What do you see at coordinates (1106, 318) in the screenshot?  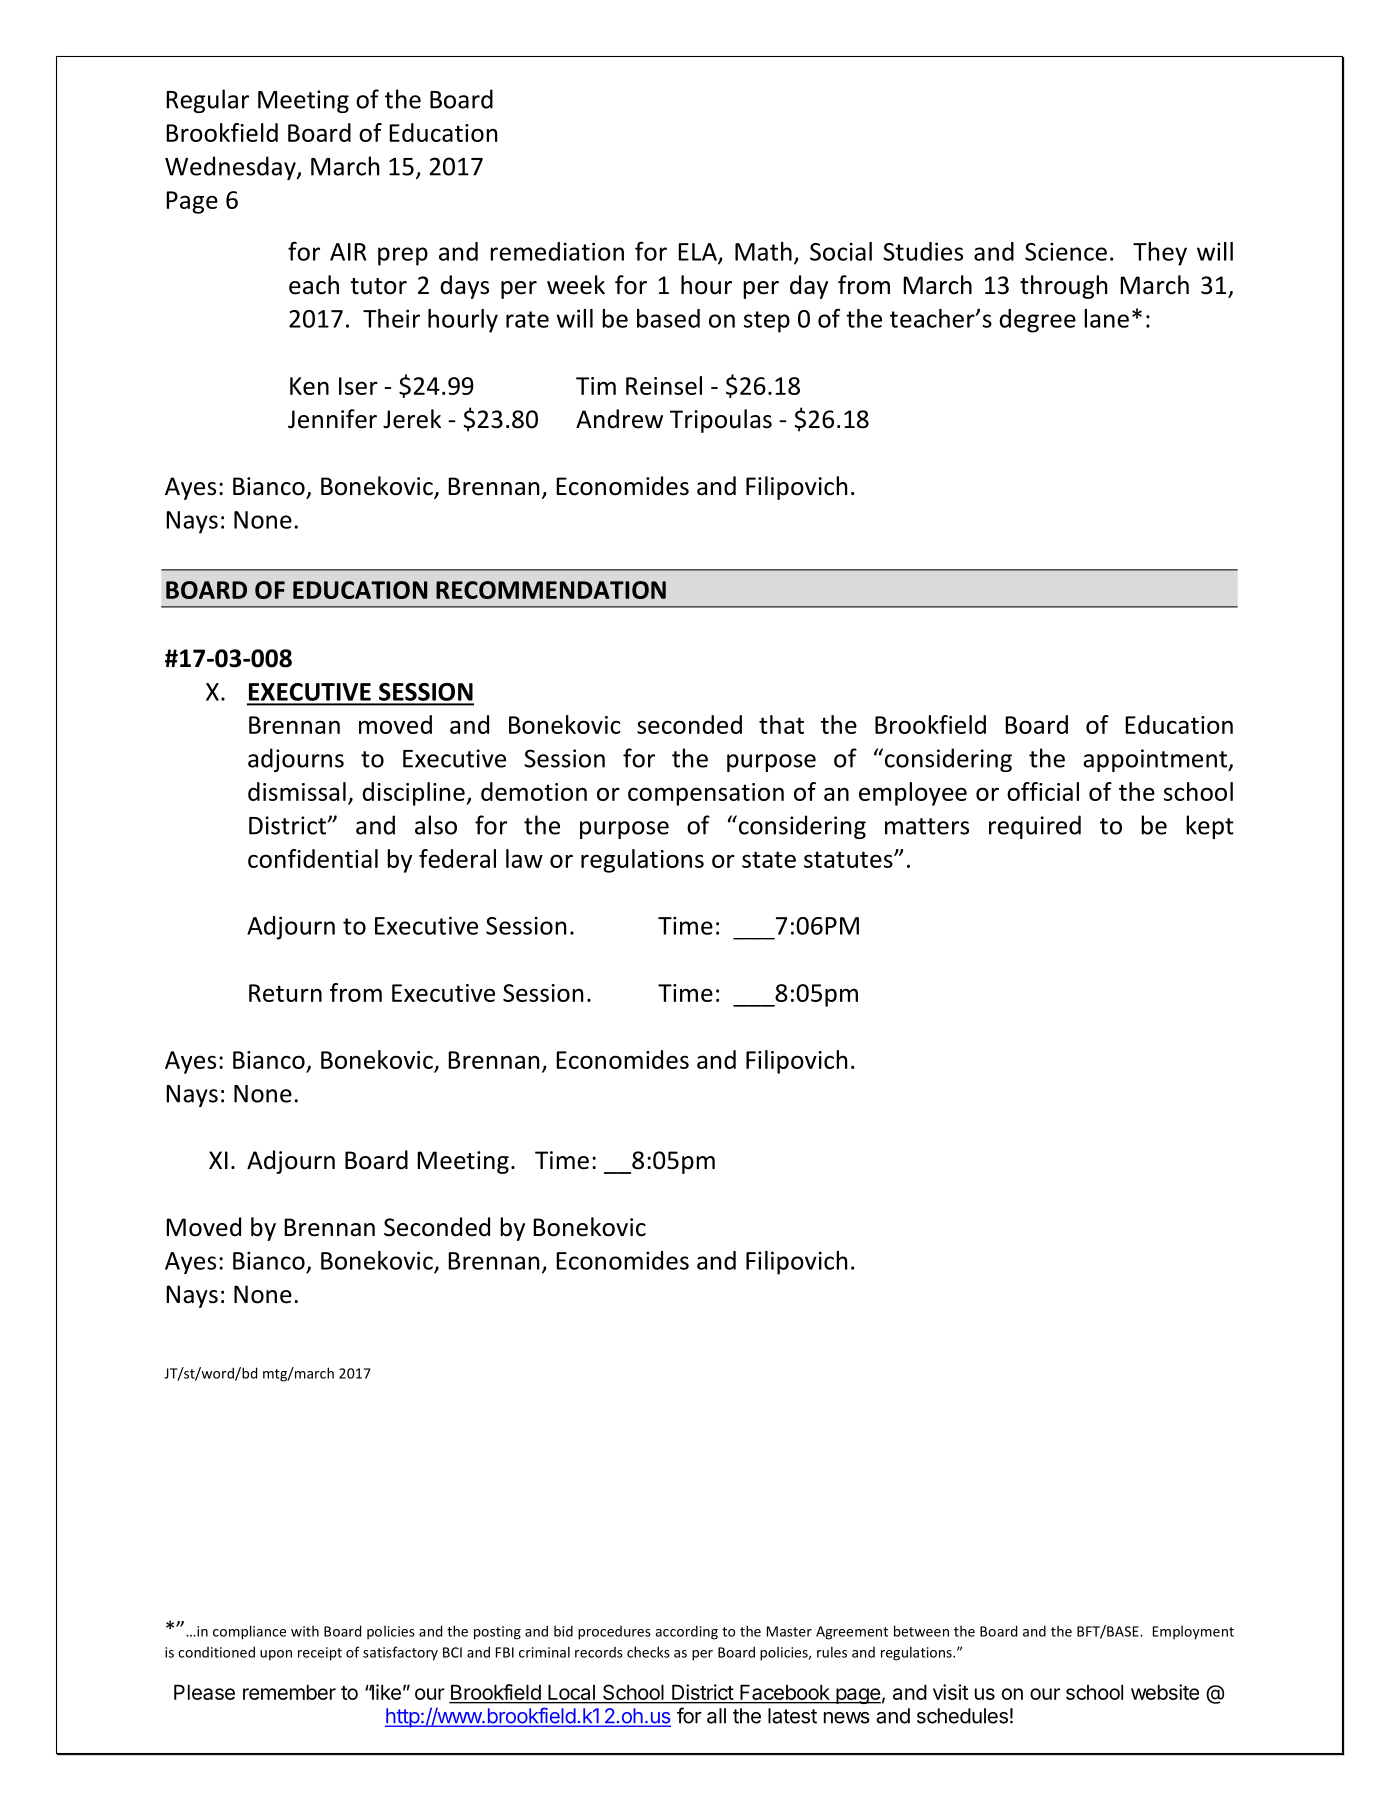 I see `lane` at bounding box center [1106, 318].
